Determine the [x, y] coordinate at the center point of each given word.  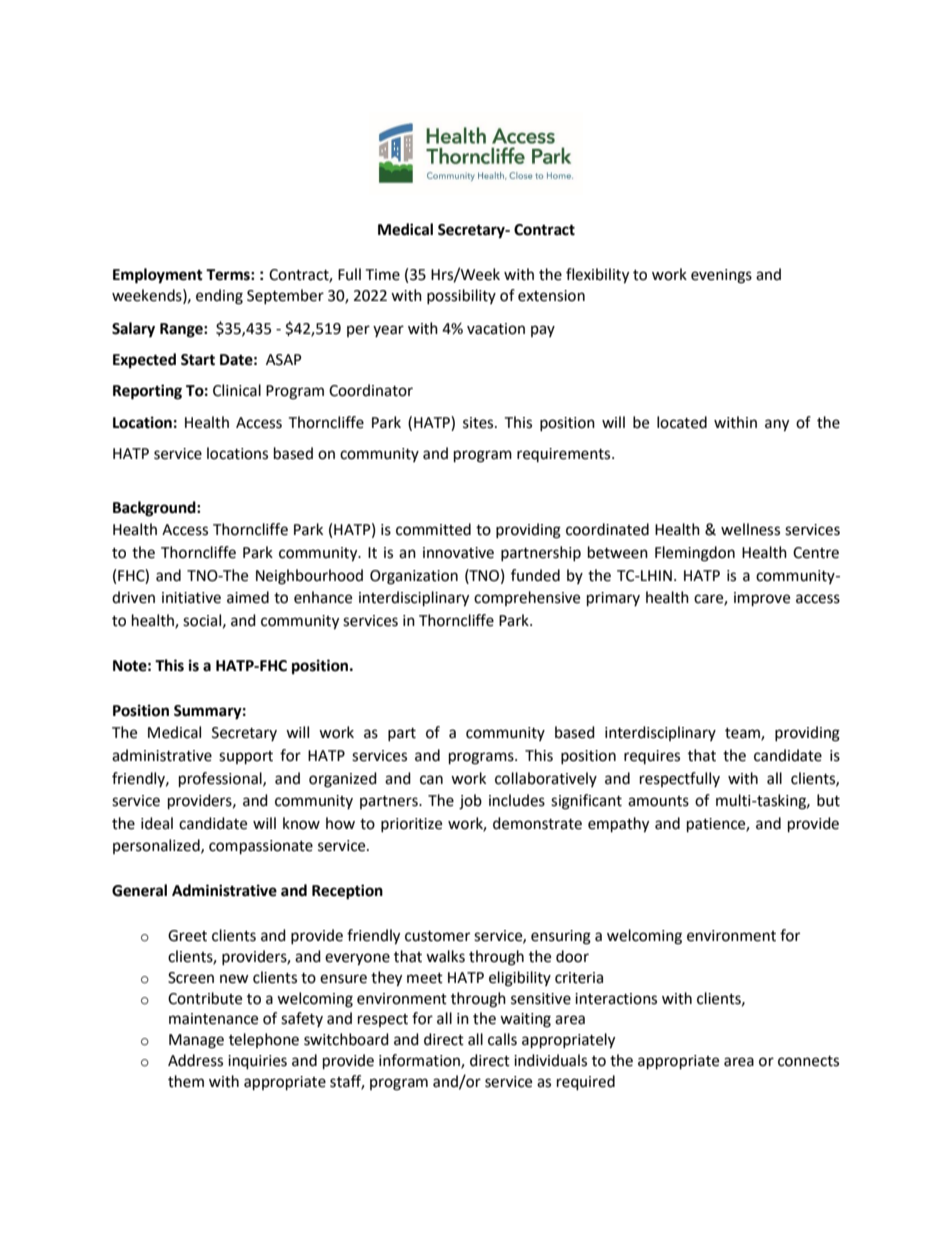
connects [808, 1061]
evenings [721, 276]
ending [219, 297]
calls [502, 1039]
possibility [461, 296]
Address [195, 1060]
